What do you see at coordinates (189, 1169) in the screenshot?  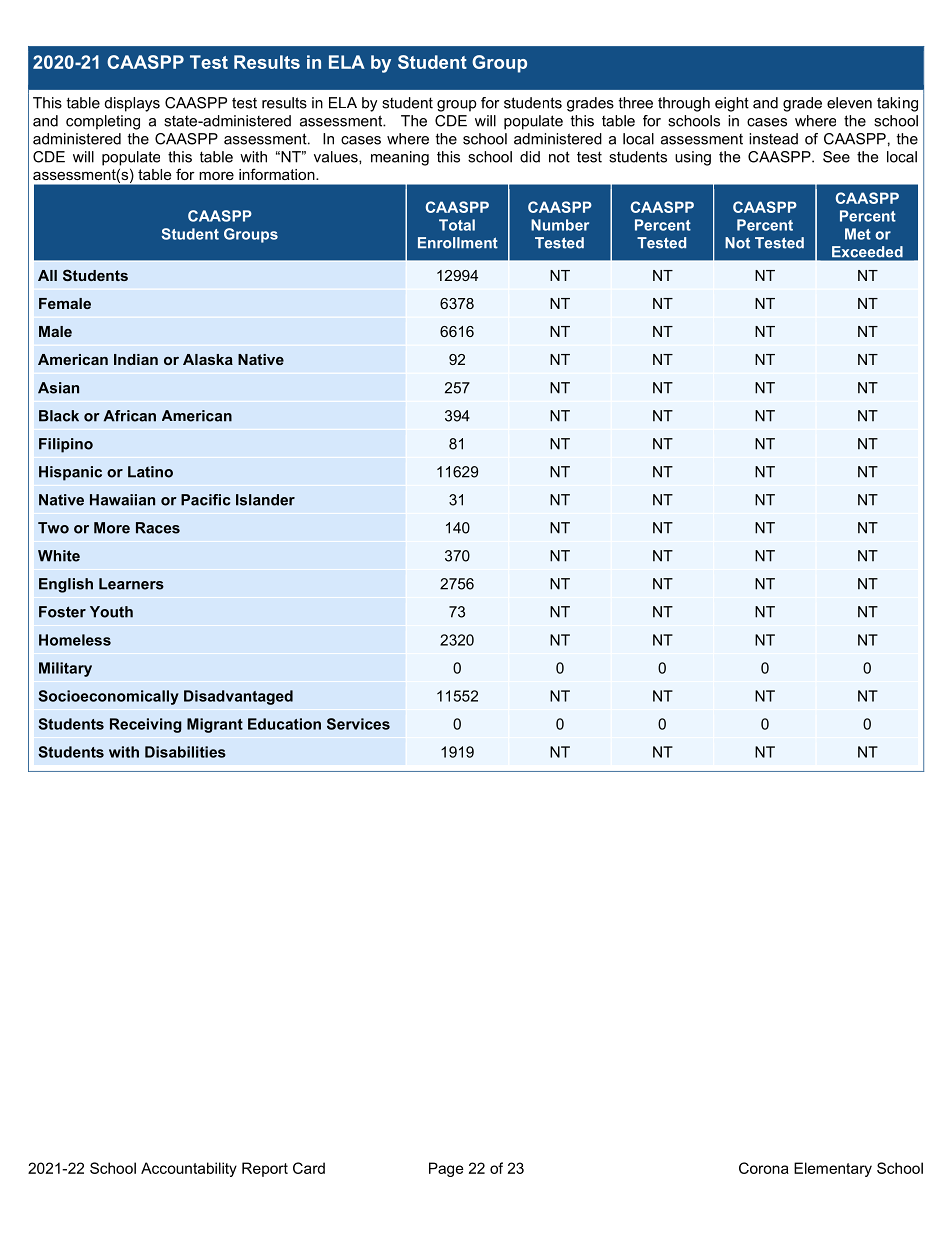 I see `Accountability` at bounding box center [189, 1169].
